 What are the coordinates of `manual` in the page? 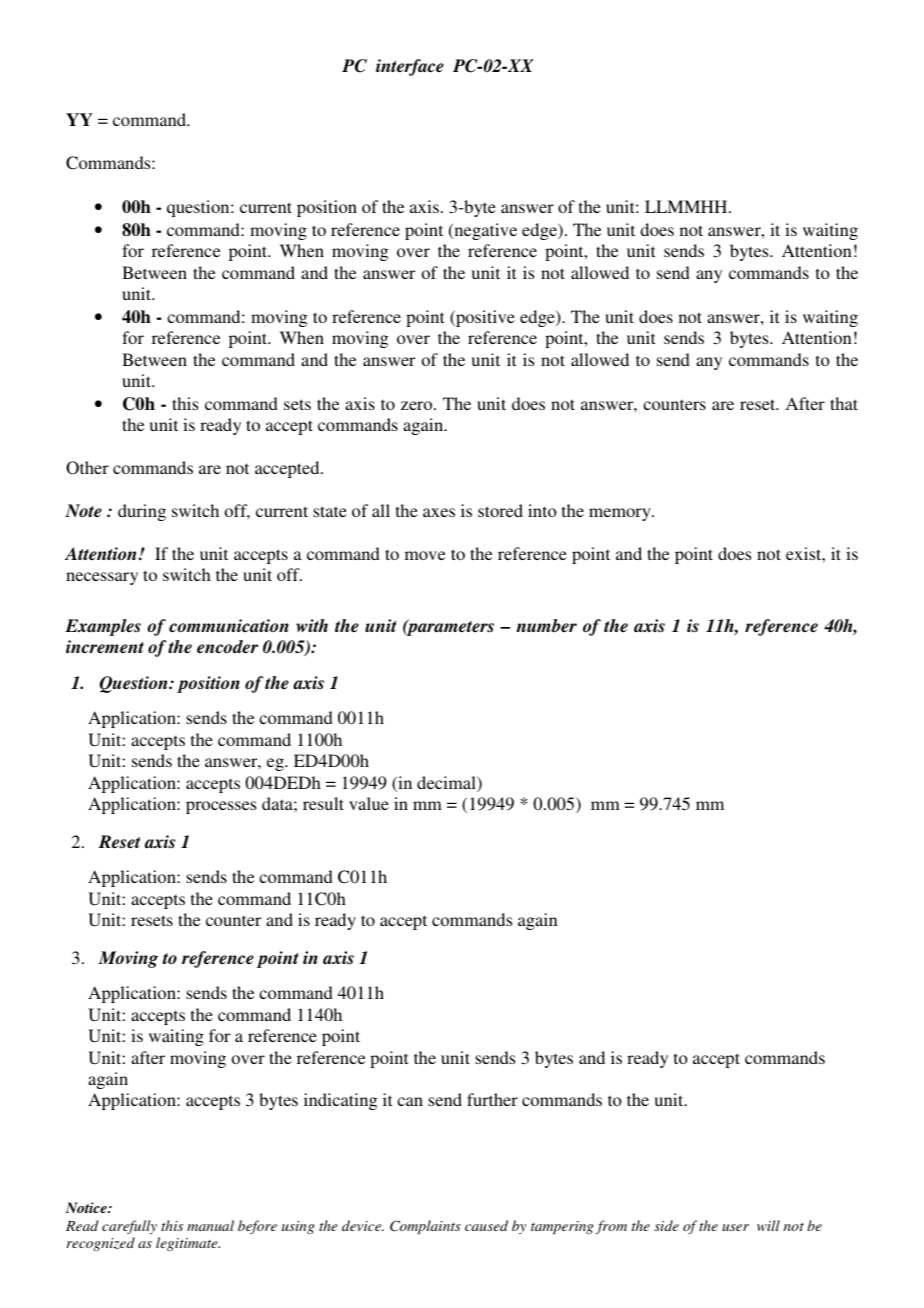 It's located at (210, 1225).
